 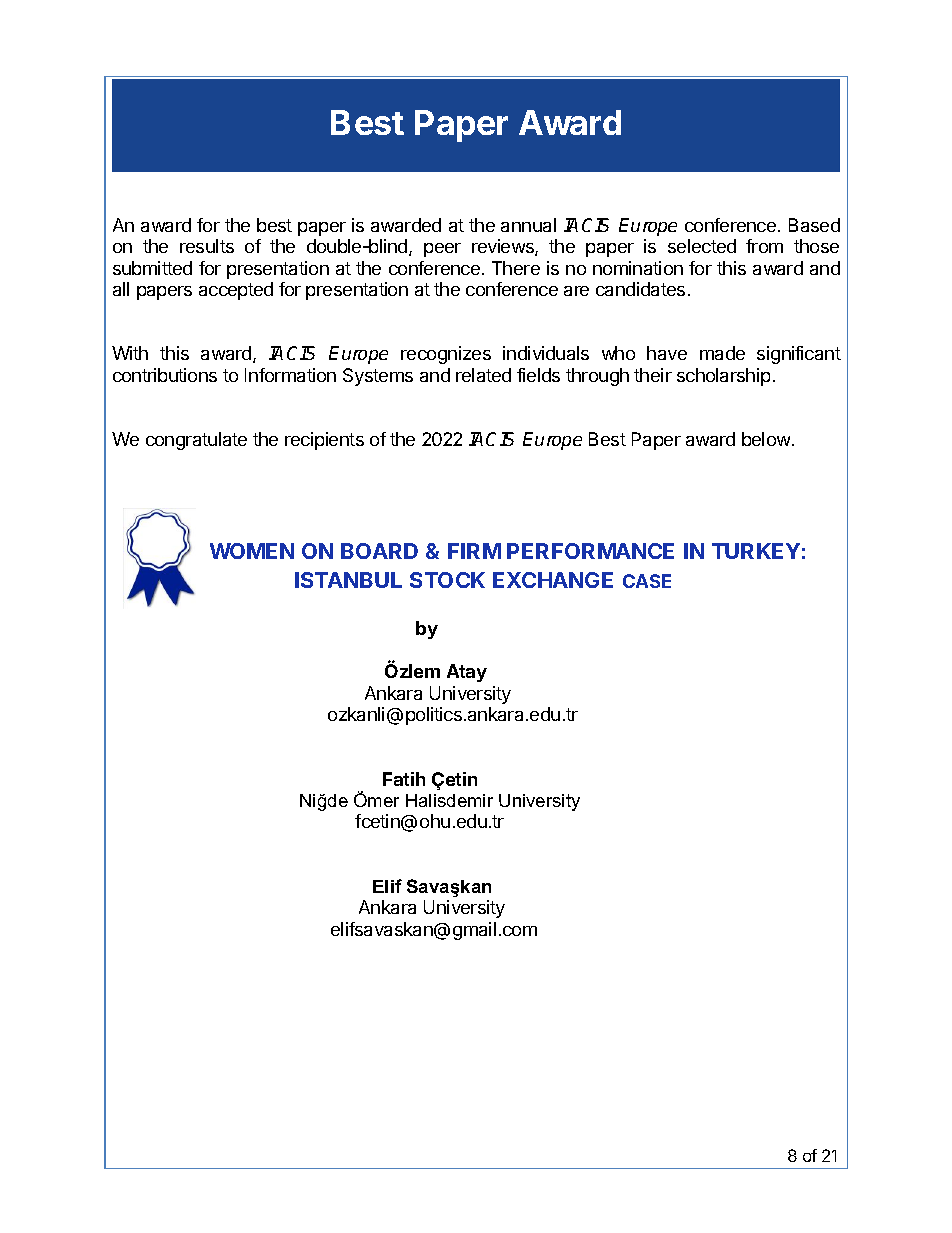 I want to click on results, so click(x=207, y=246).
